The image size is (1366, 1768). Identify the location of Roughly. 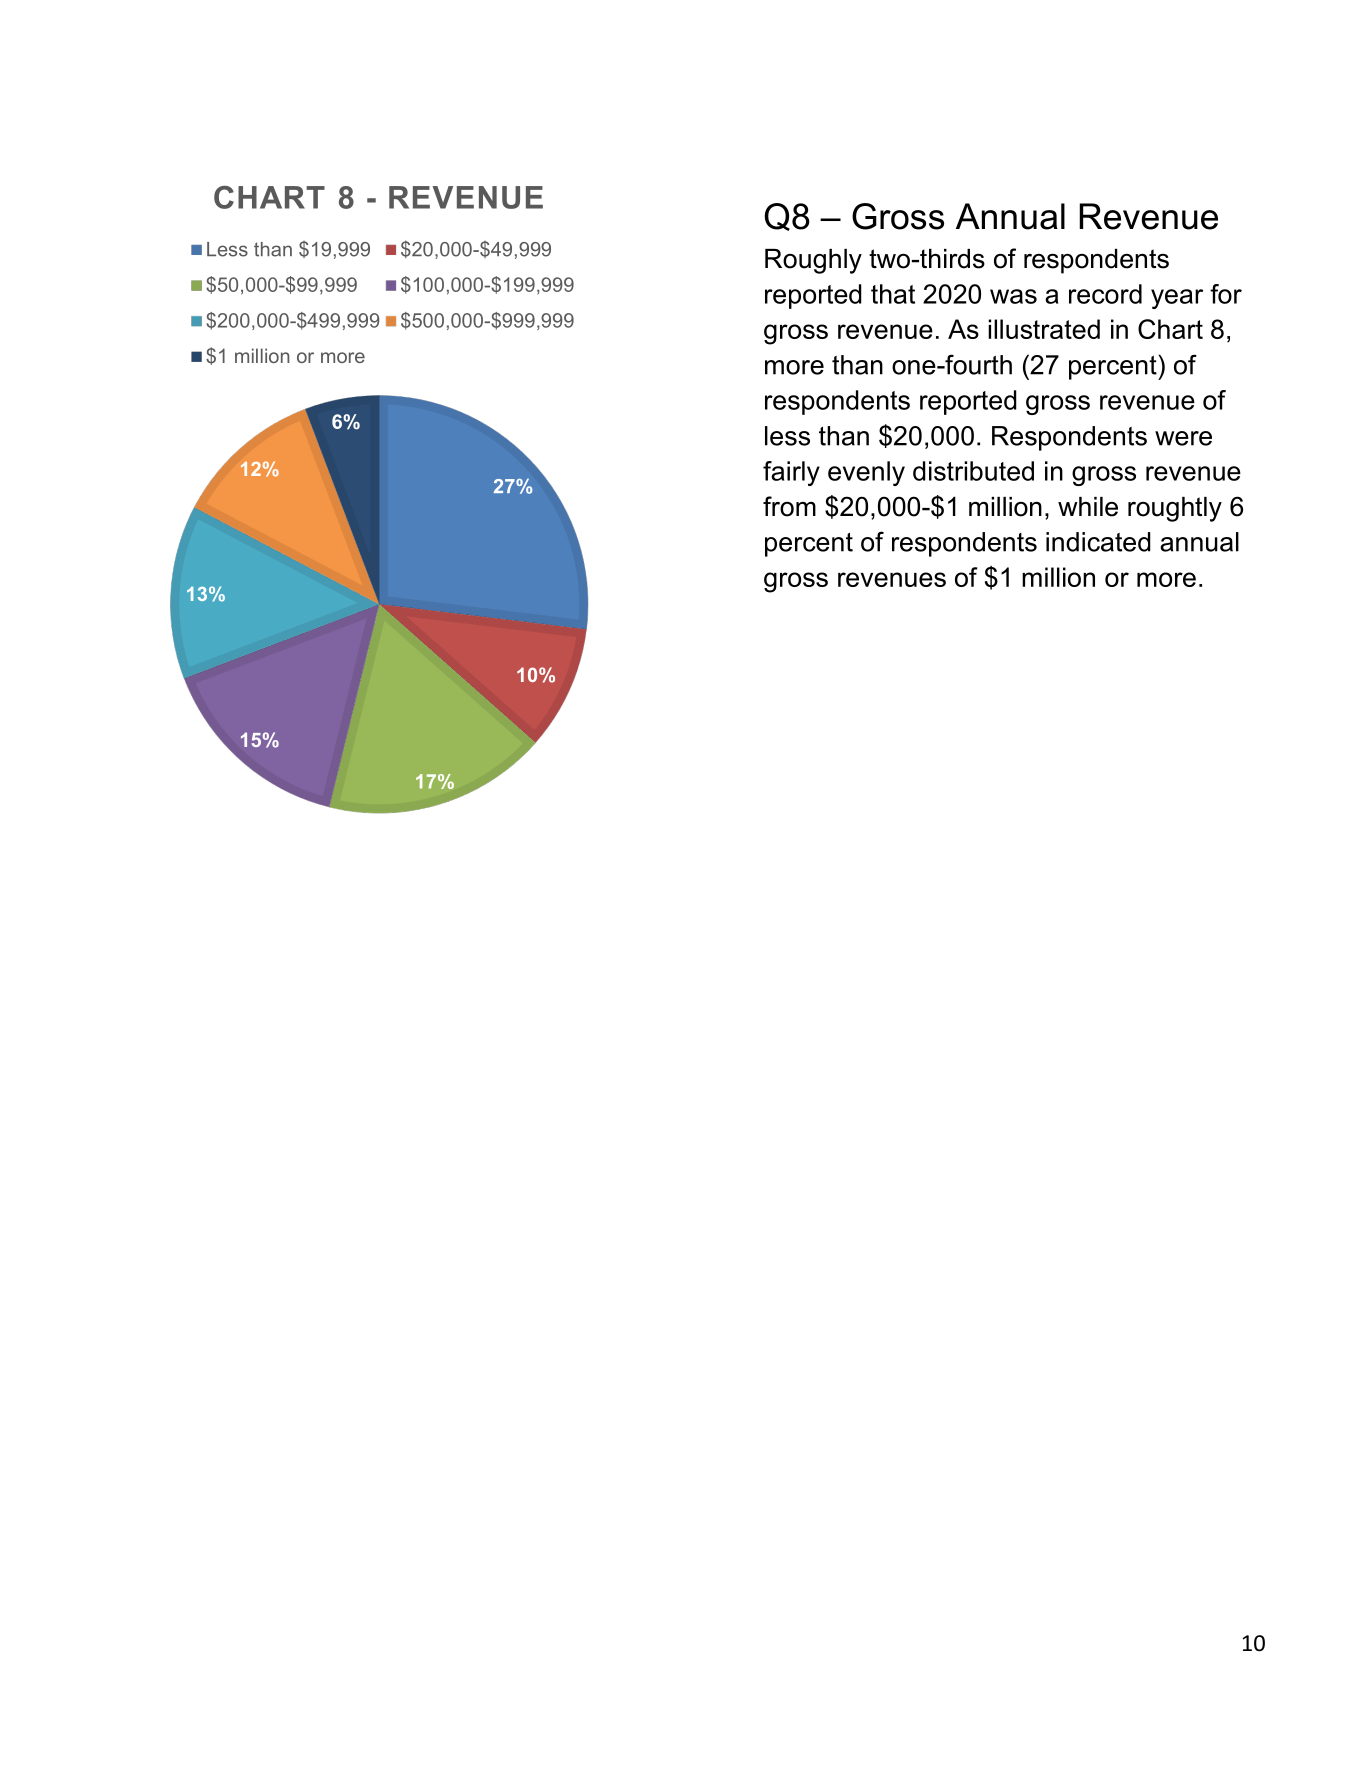
(813, 261).
